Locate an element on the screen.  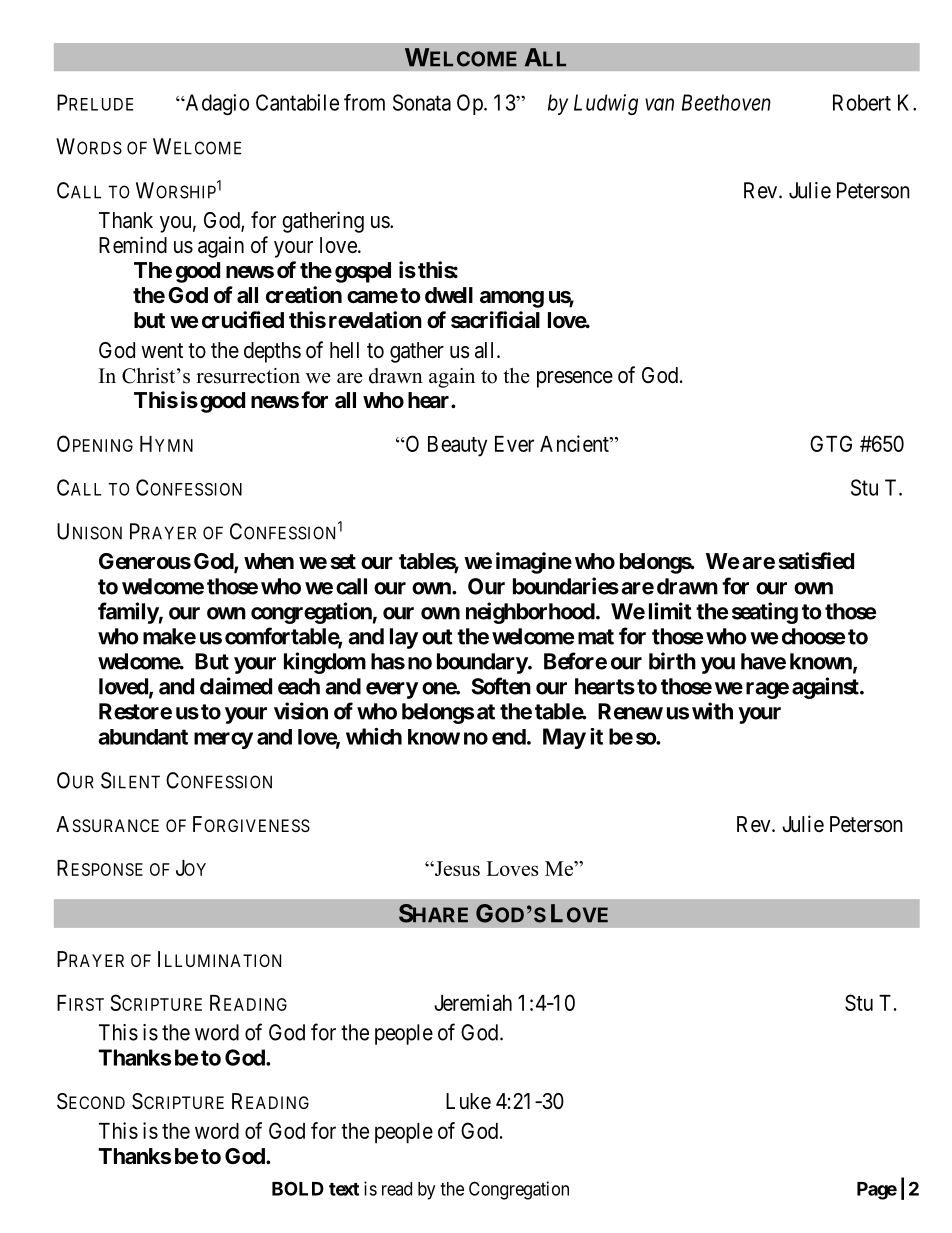
boundary is located at coordinates (482, 663).
